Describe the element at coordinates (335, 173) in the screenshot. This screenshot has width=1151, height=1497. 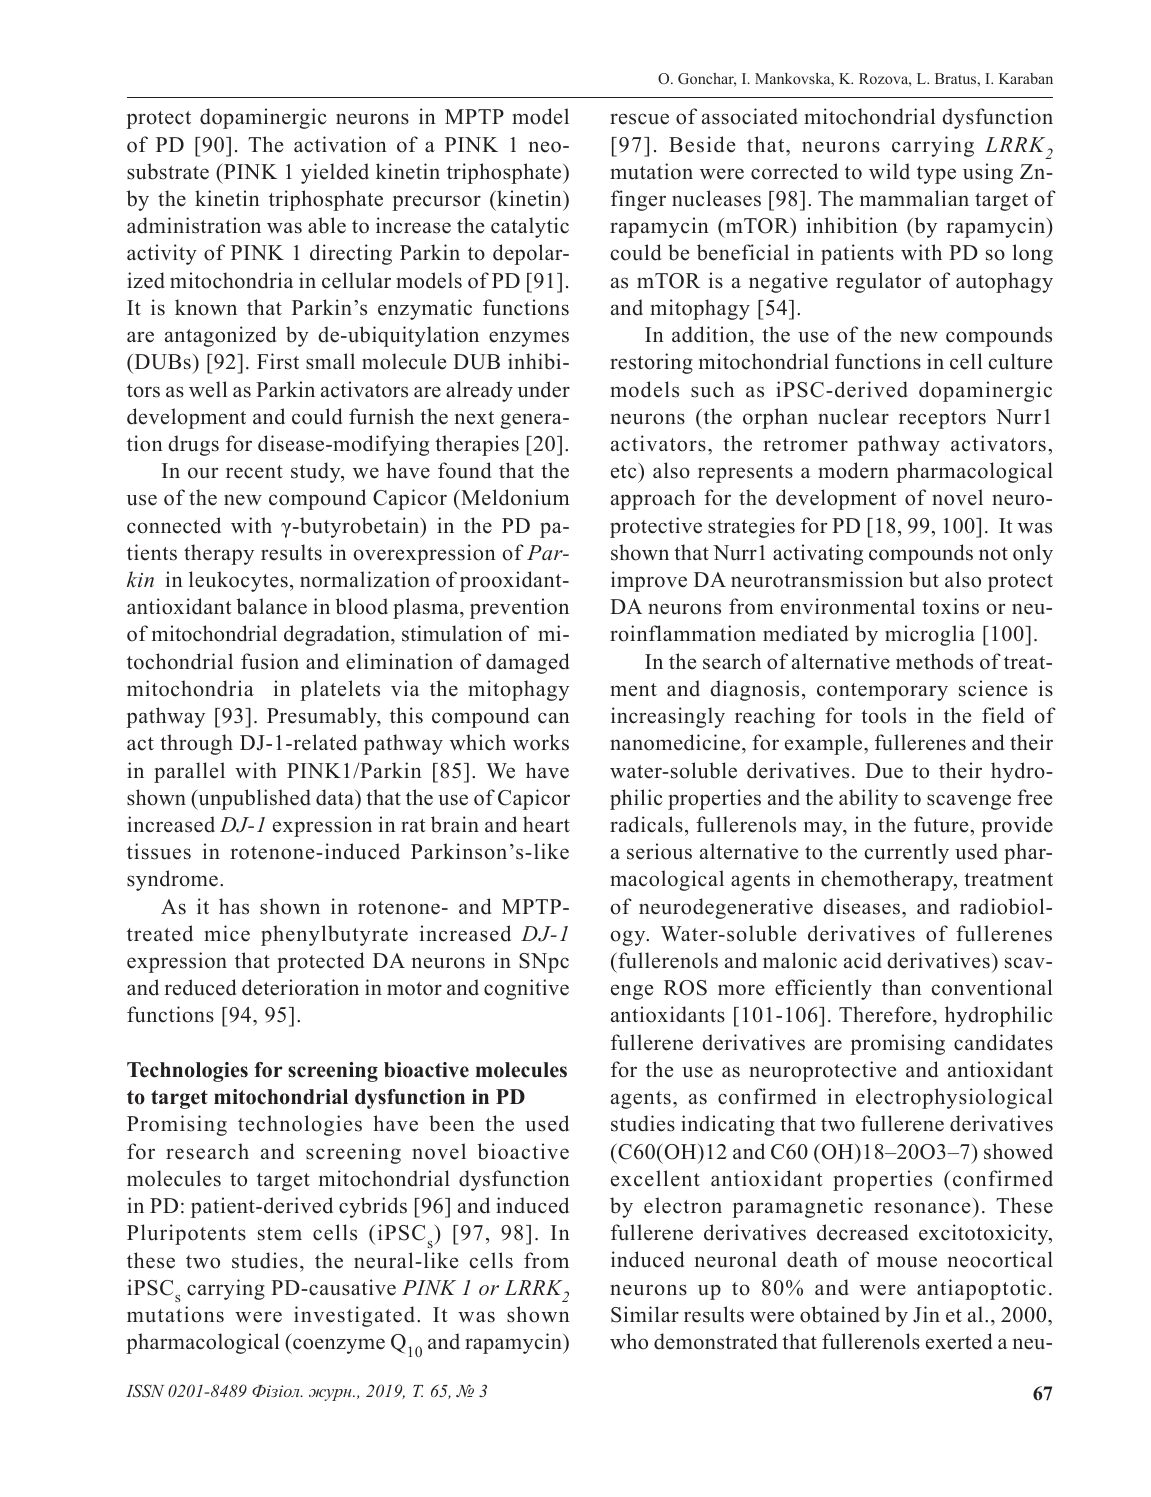
I see `yielded` at that location.
